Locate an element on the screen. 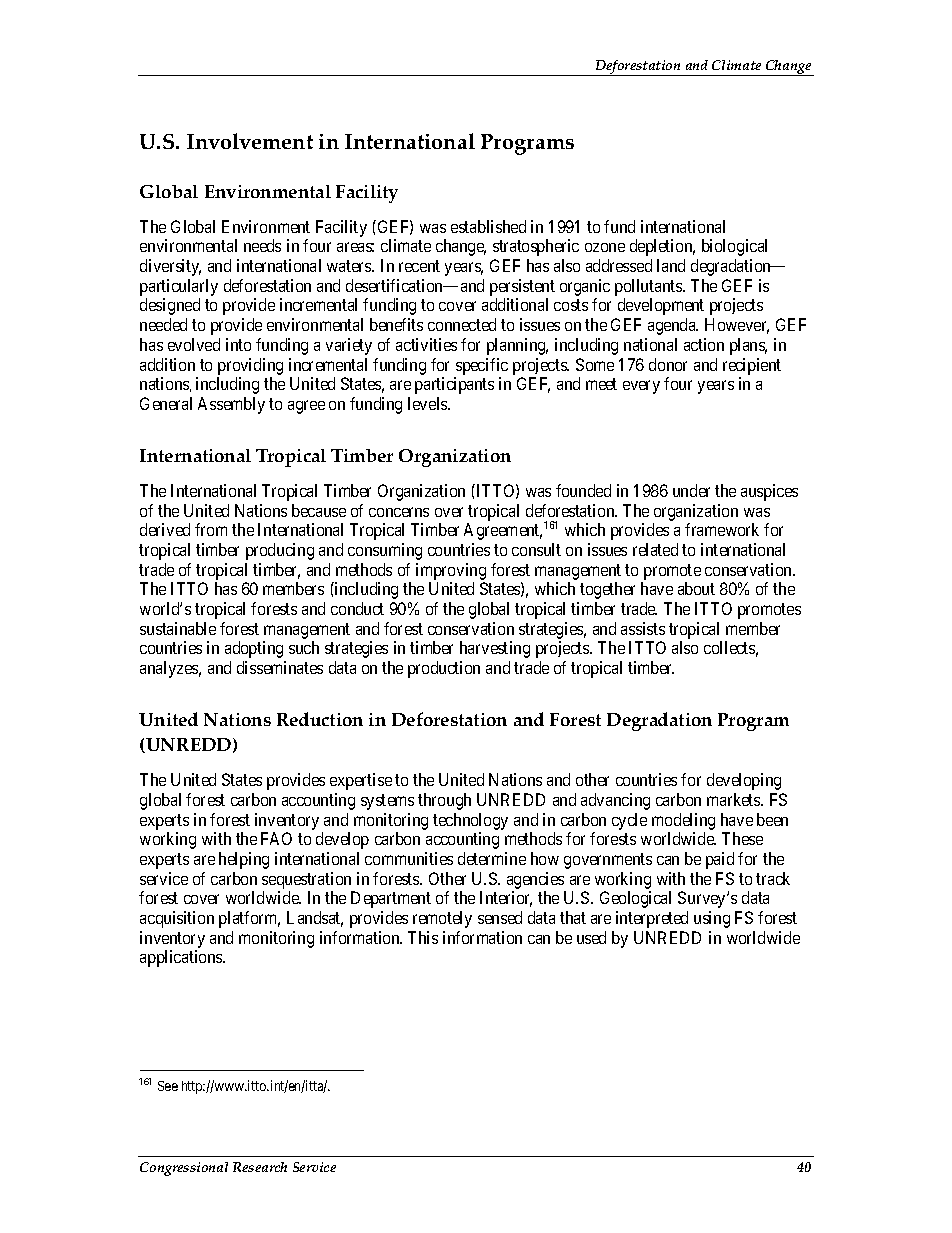  established is located at coordinates (488, 226).
